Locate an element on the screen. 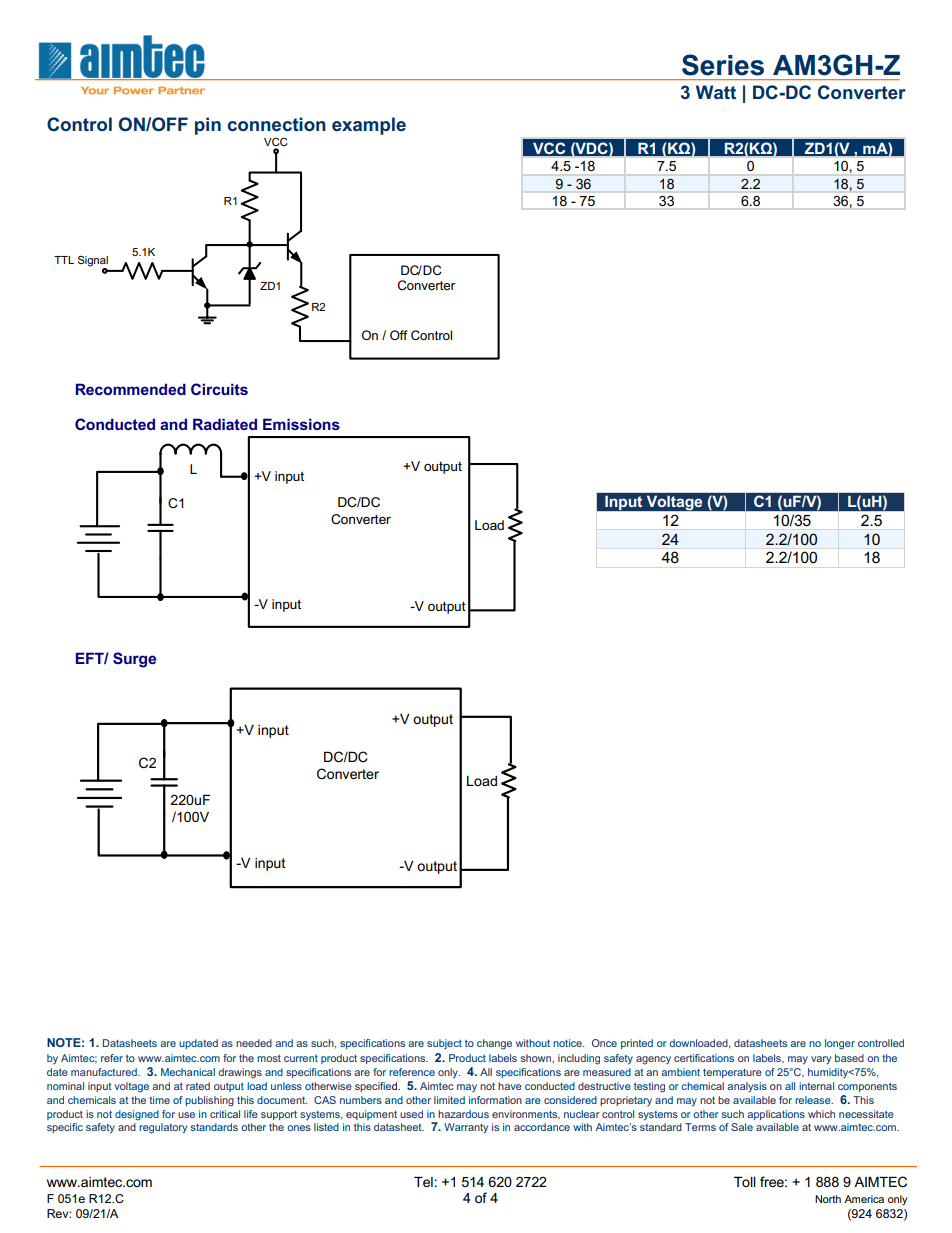 The height and width of the screenshot is (1233, 952). regulatory is located at coordinates (163, 1128).
